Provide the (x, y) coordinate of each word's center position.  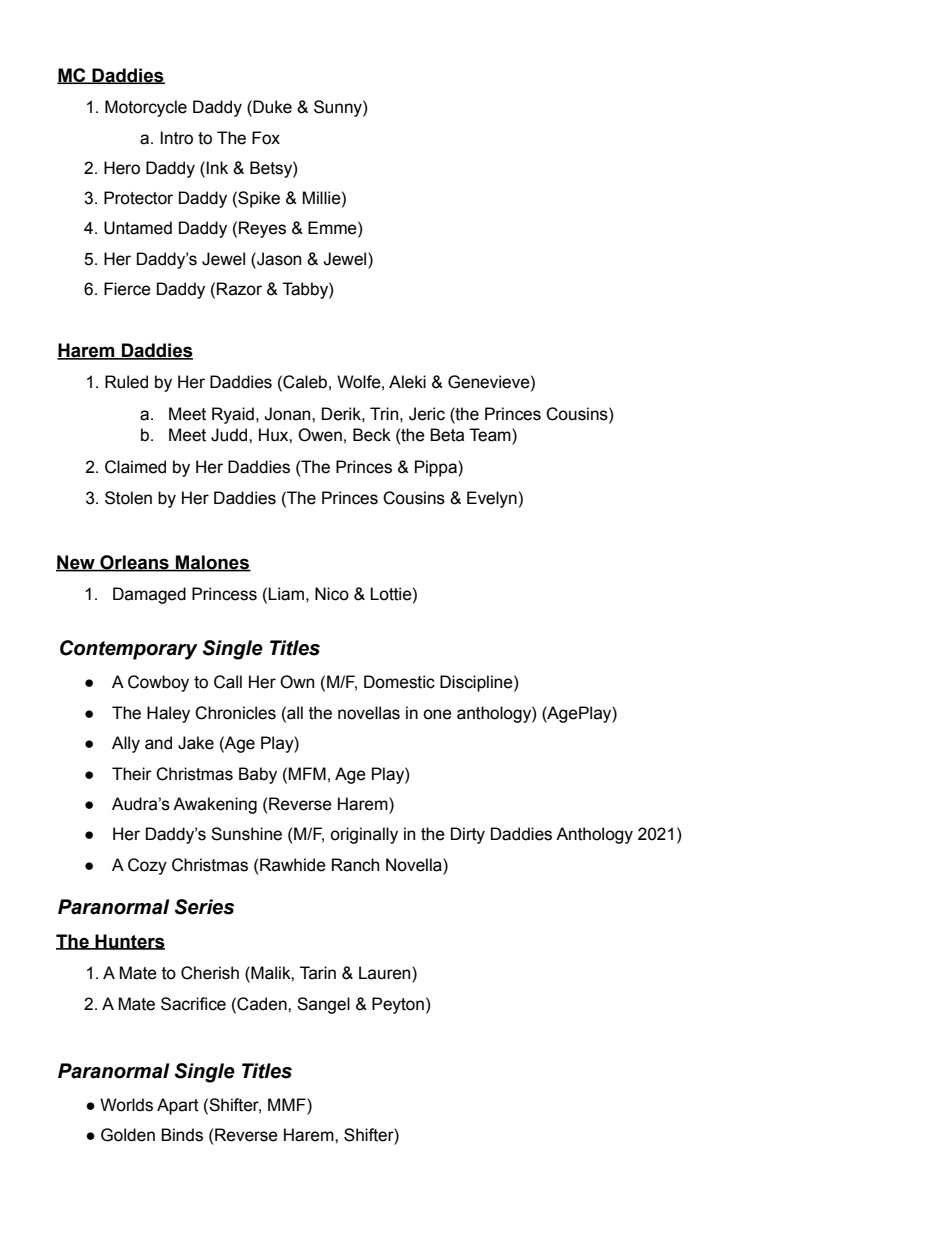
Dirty (468, 835)
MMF (288, 1104)
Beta (447, 435)
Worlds (126, 1105)
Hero (122, 168)
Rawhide (293, 865)
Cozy (147, 866)
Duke (271, 107)
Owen (320, 435)
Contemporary (129, 650)
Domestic (399, 682)
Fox (266, 138)
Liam (286, 594)
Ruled (126, 382)
